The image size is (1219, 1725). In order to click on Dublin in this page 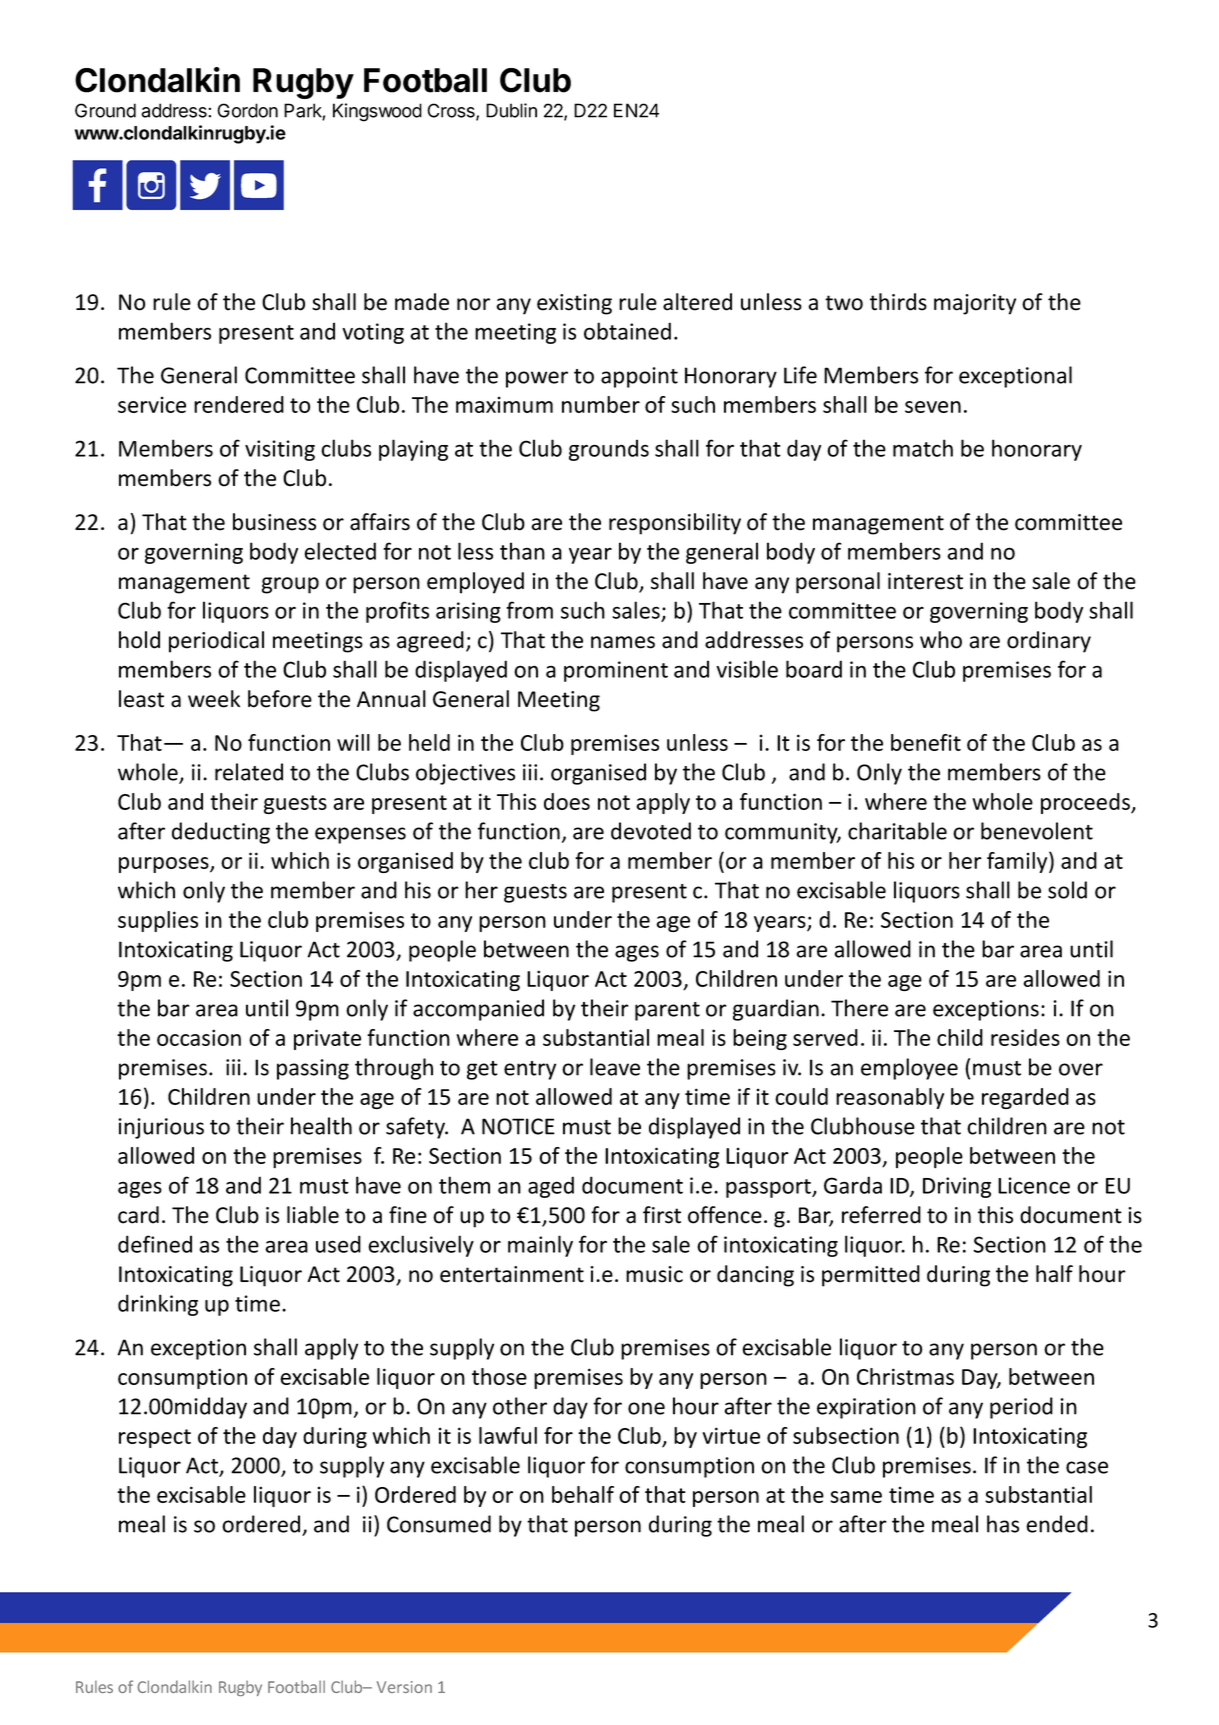, I will do `click(511, 110)`.
